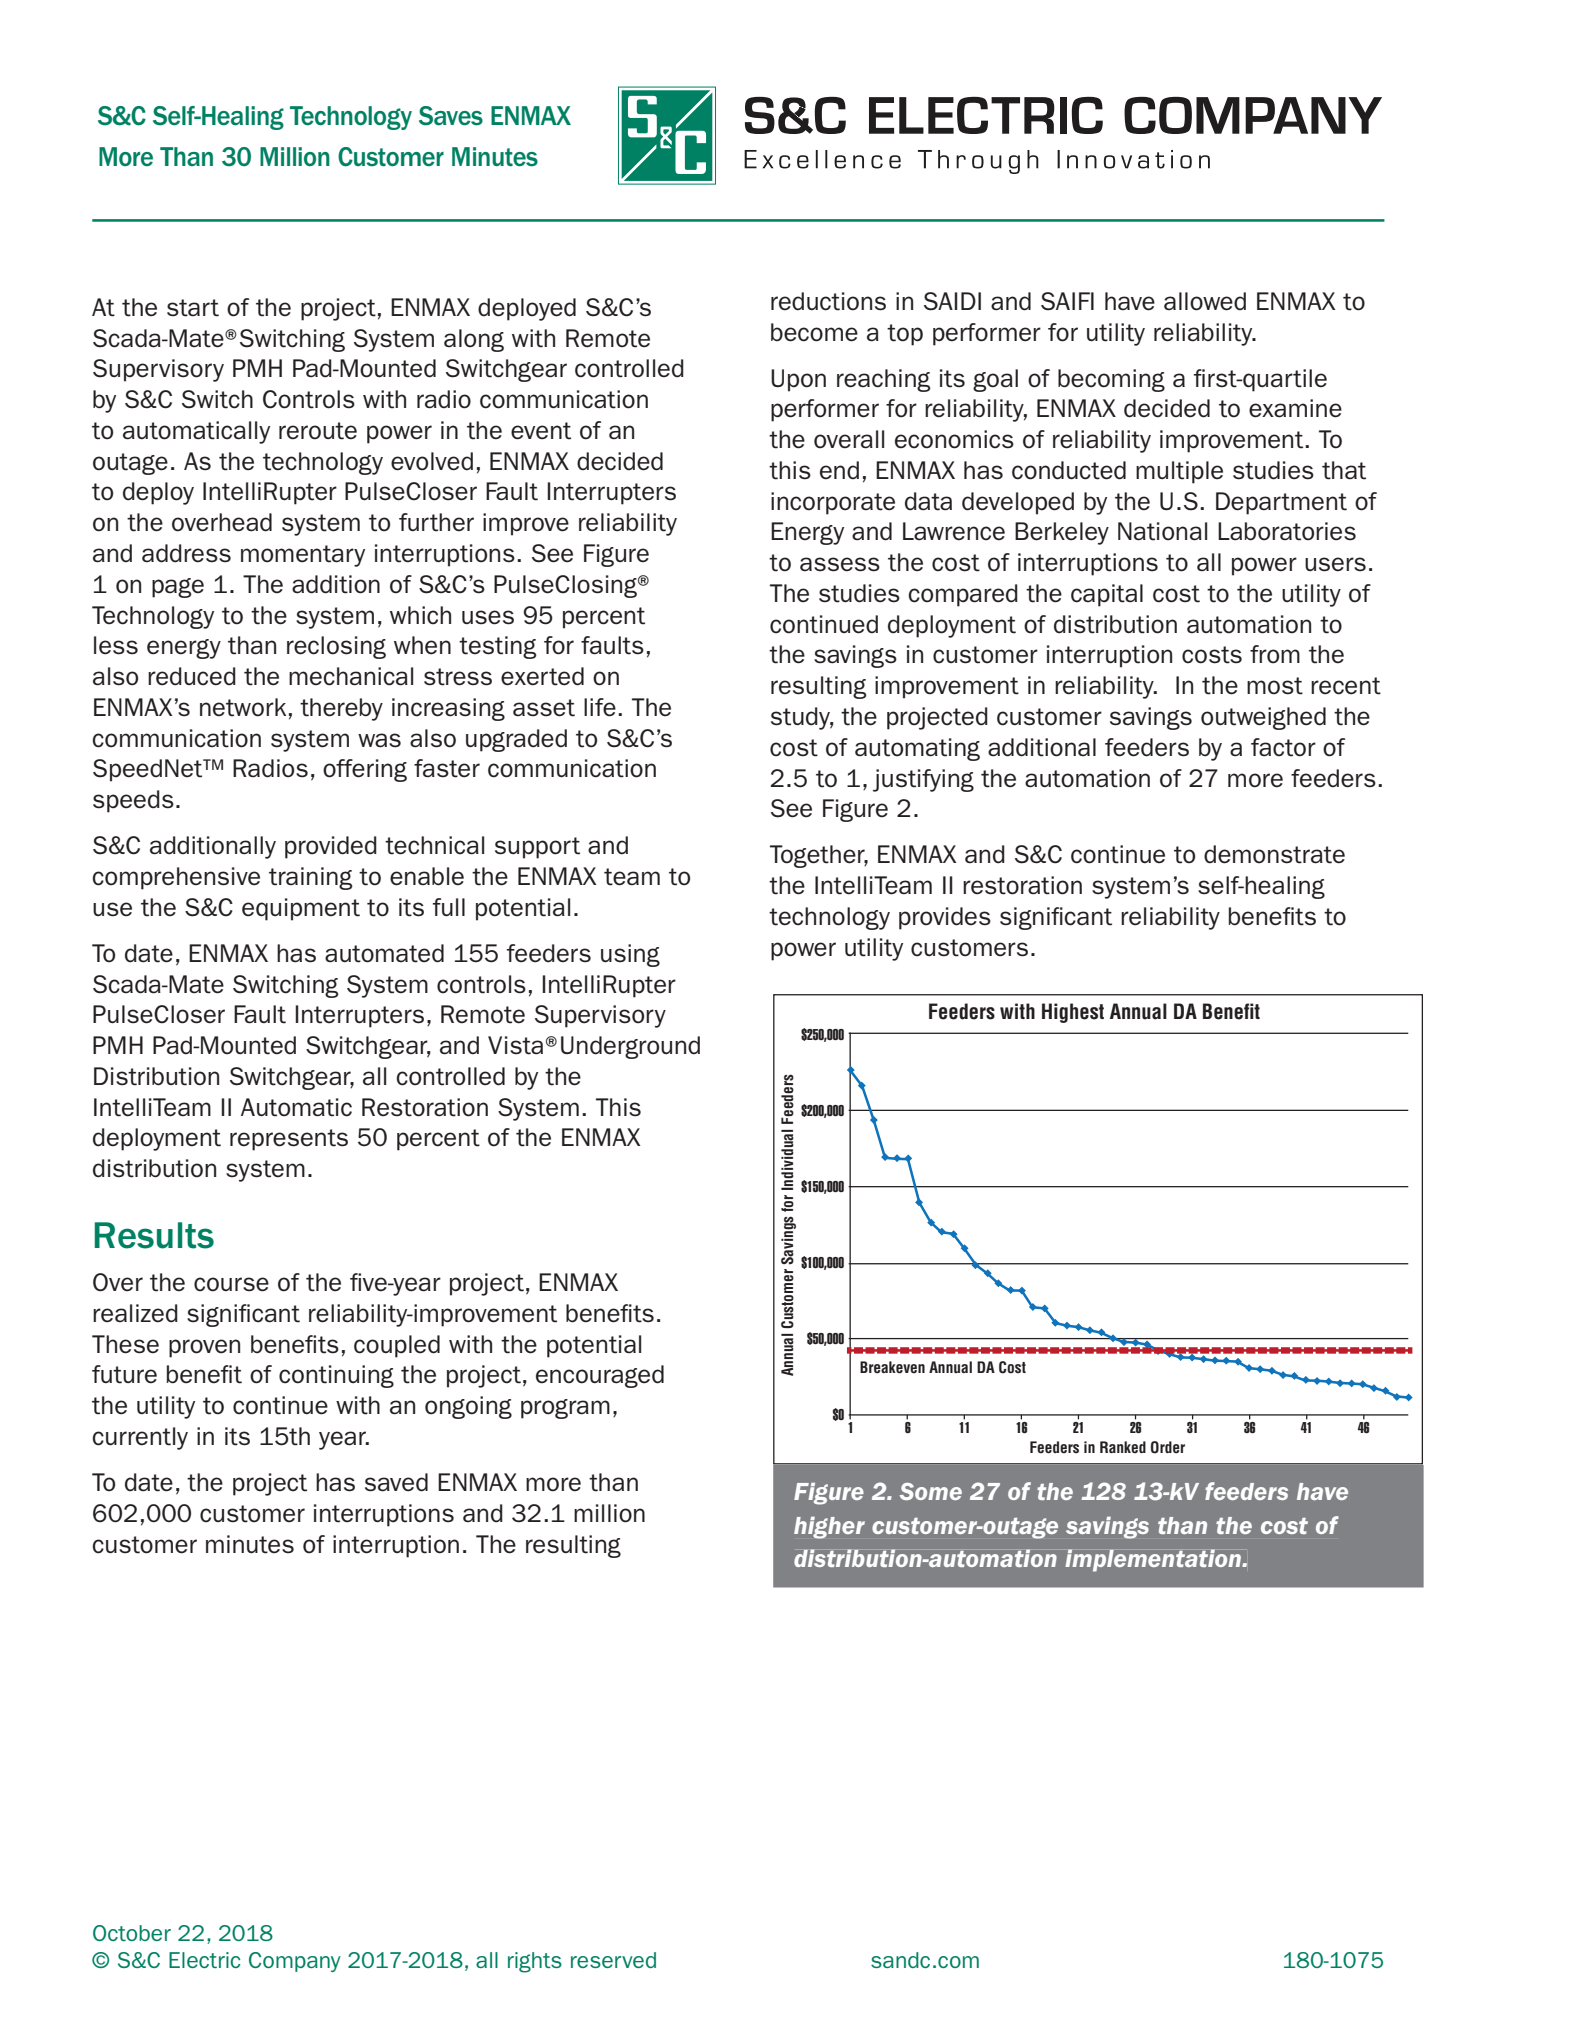 The height and width of the screenshot is (2030, 1569). Describe the element at coordinates (289, 1140) in the screenshot. I see `represents` at that location.
